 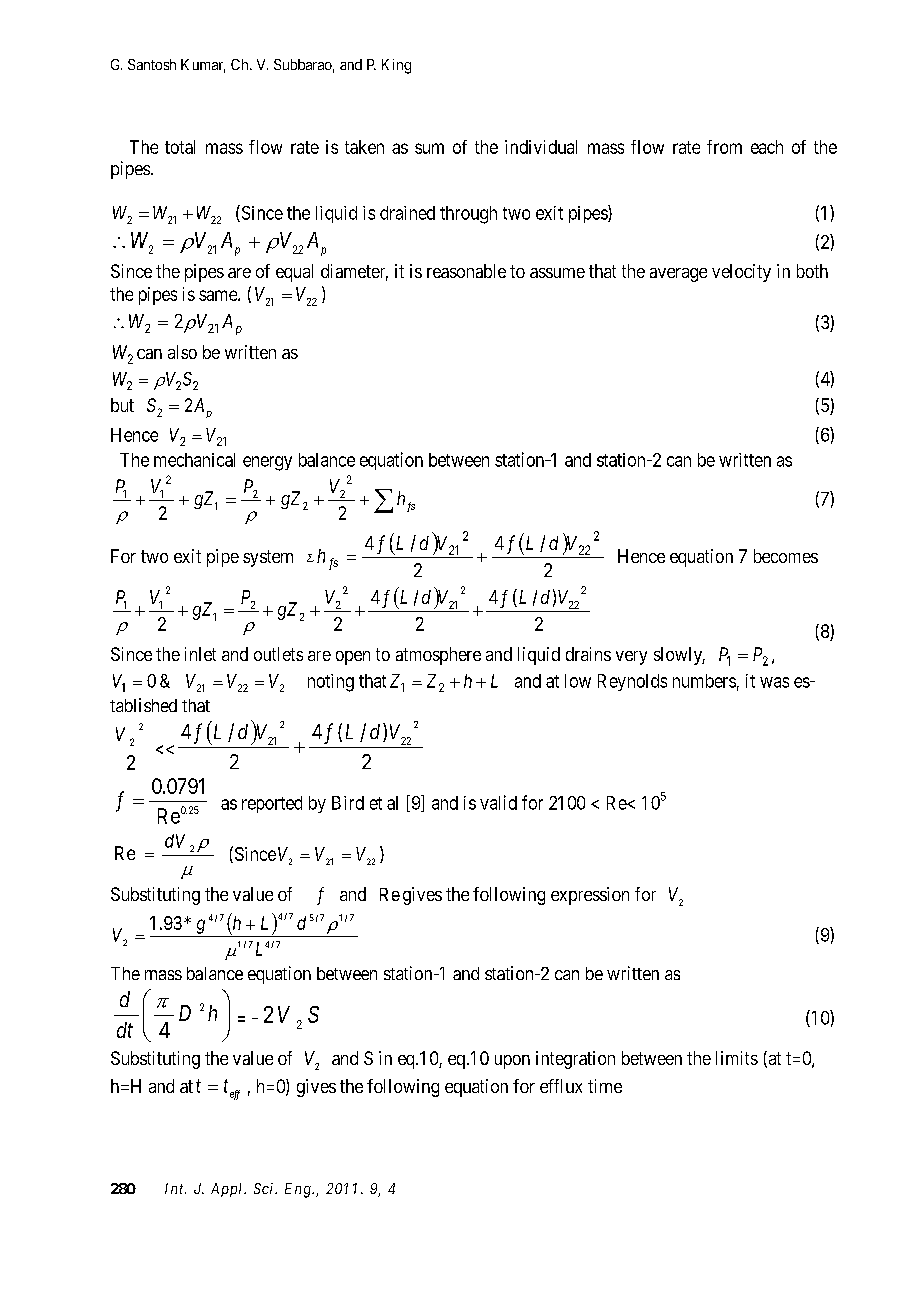 What do you see at coordinates (704, 681) in the screenshot?
I see `numbers` at bounding box center [704, 681].
